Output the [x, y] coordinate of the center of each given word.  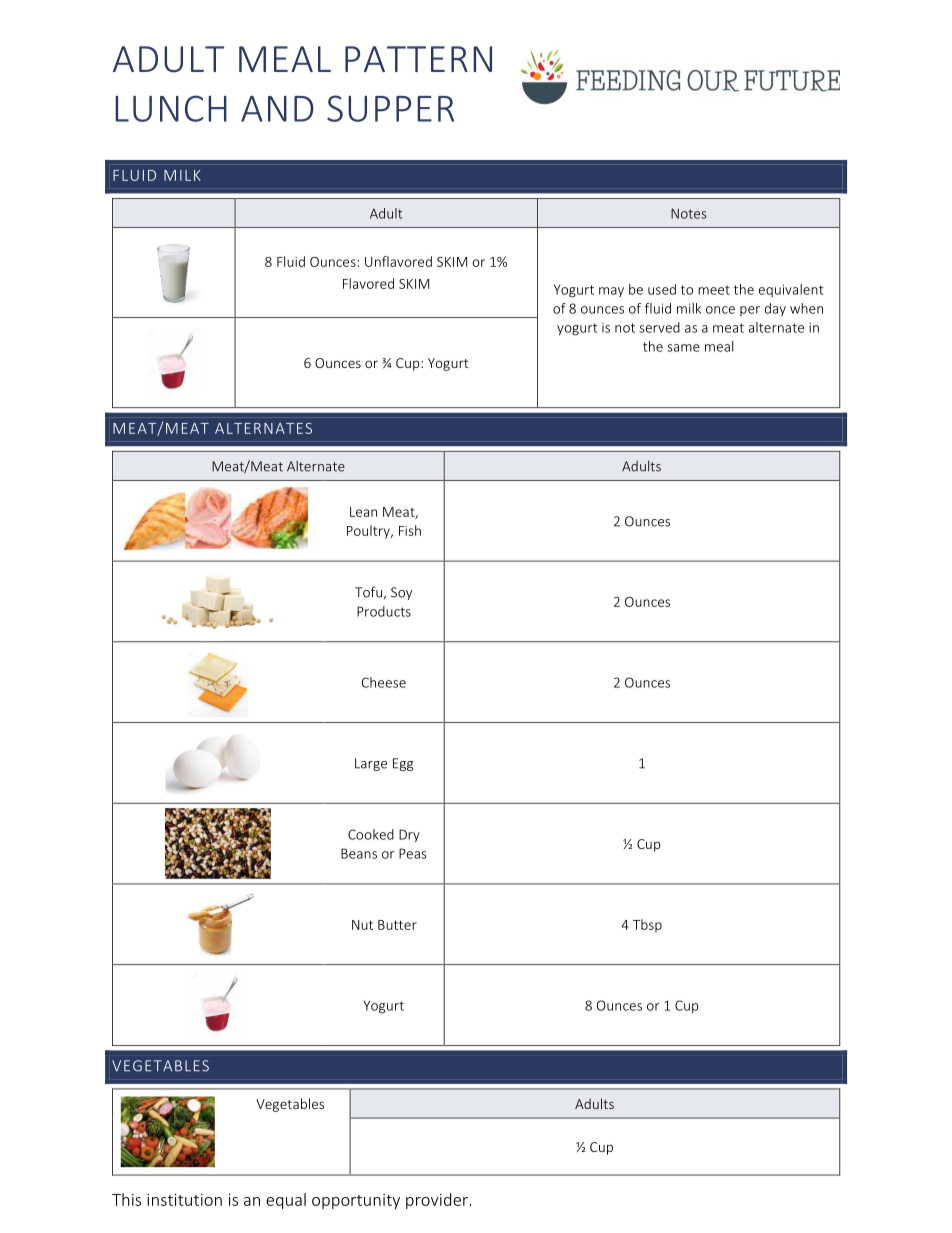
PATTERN [418, 59]
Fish [410, 530]
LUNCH [171, 108]
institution [184, 1200]
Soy [401, 593]
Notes [689, 213]
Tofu [368, 592]
